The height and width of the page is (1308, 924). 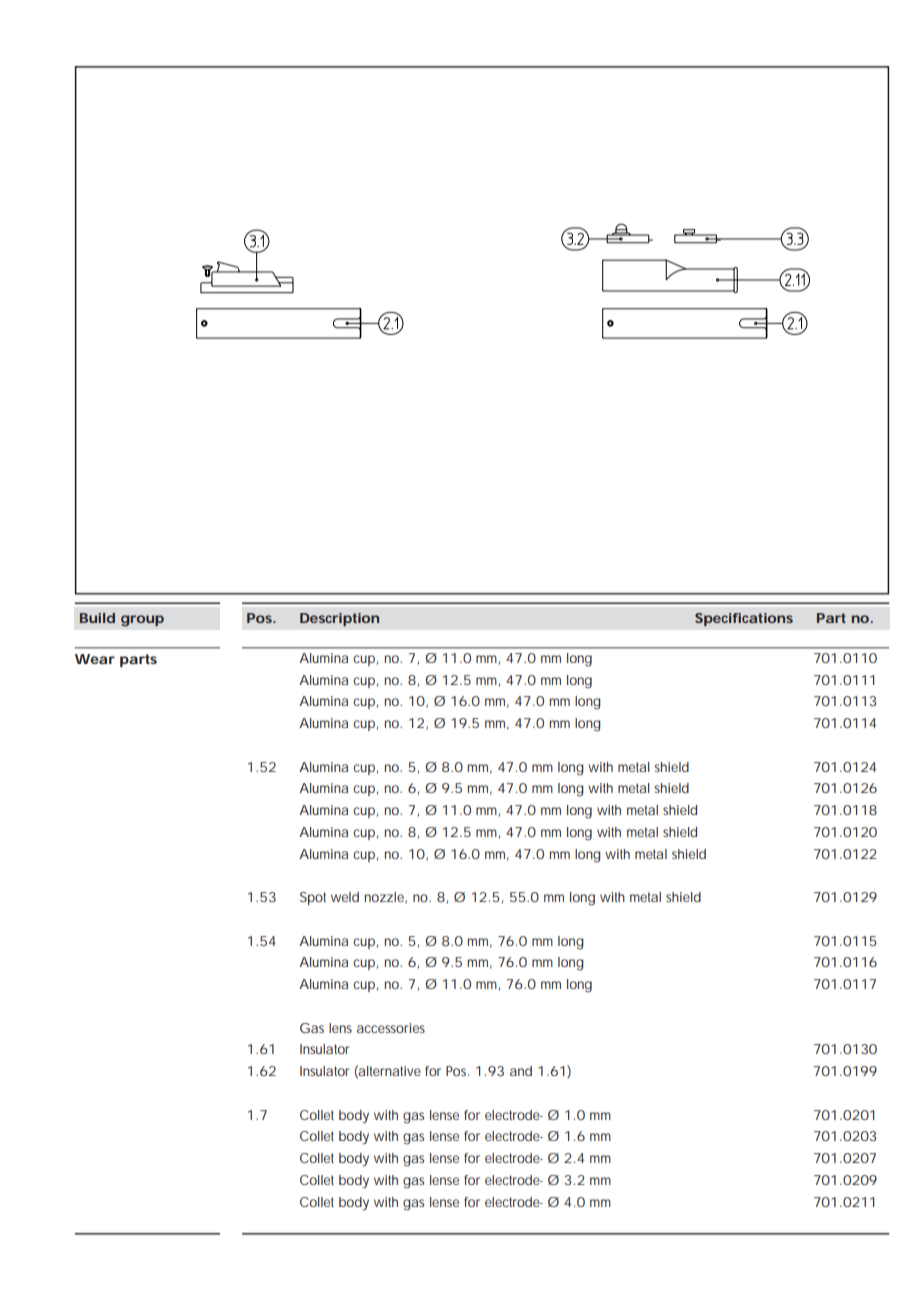 I want to click on accessories, so click(x=391, y=1028).
